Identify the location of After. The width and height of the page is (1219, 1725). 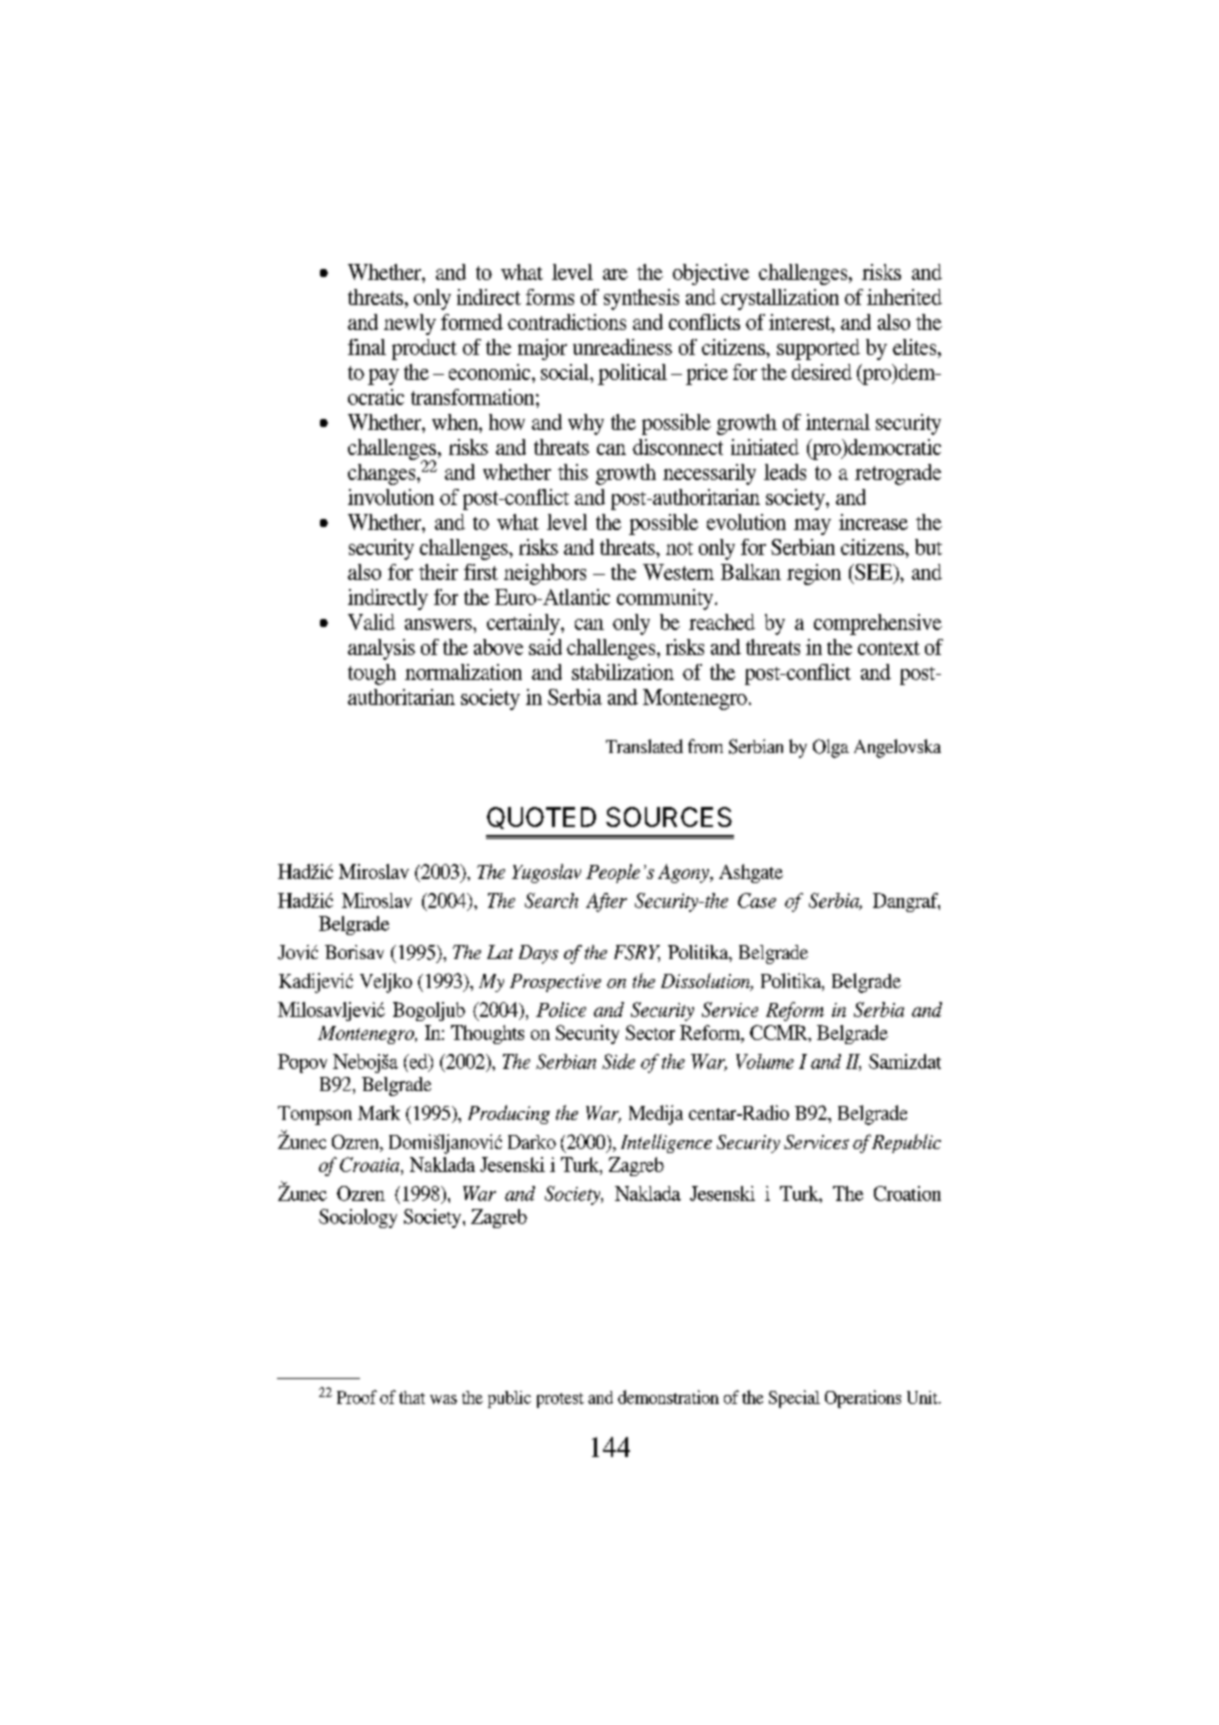
(606, 902).
